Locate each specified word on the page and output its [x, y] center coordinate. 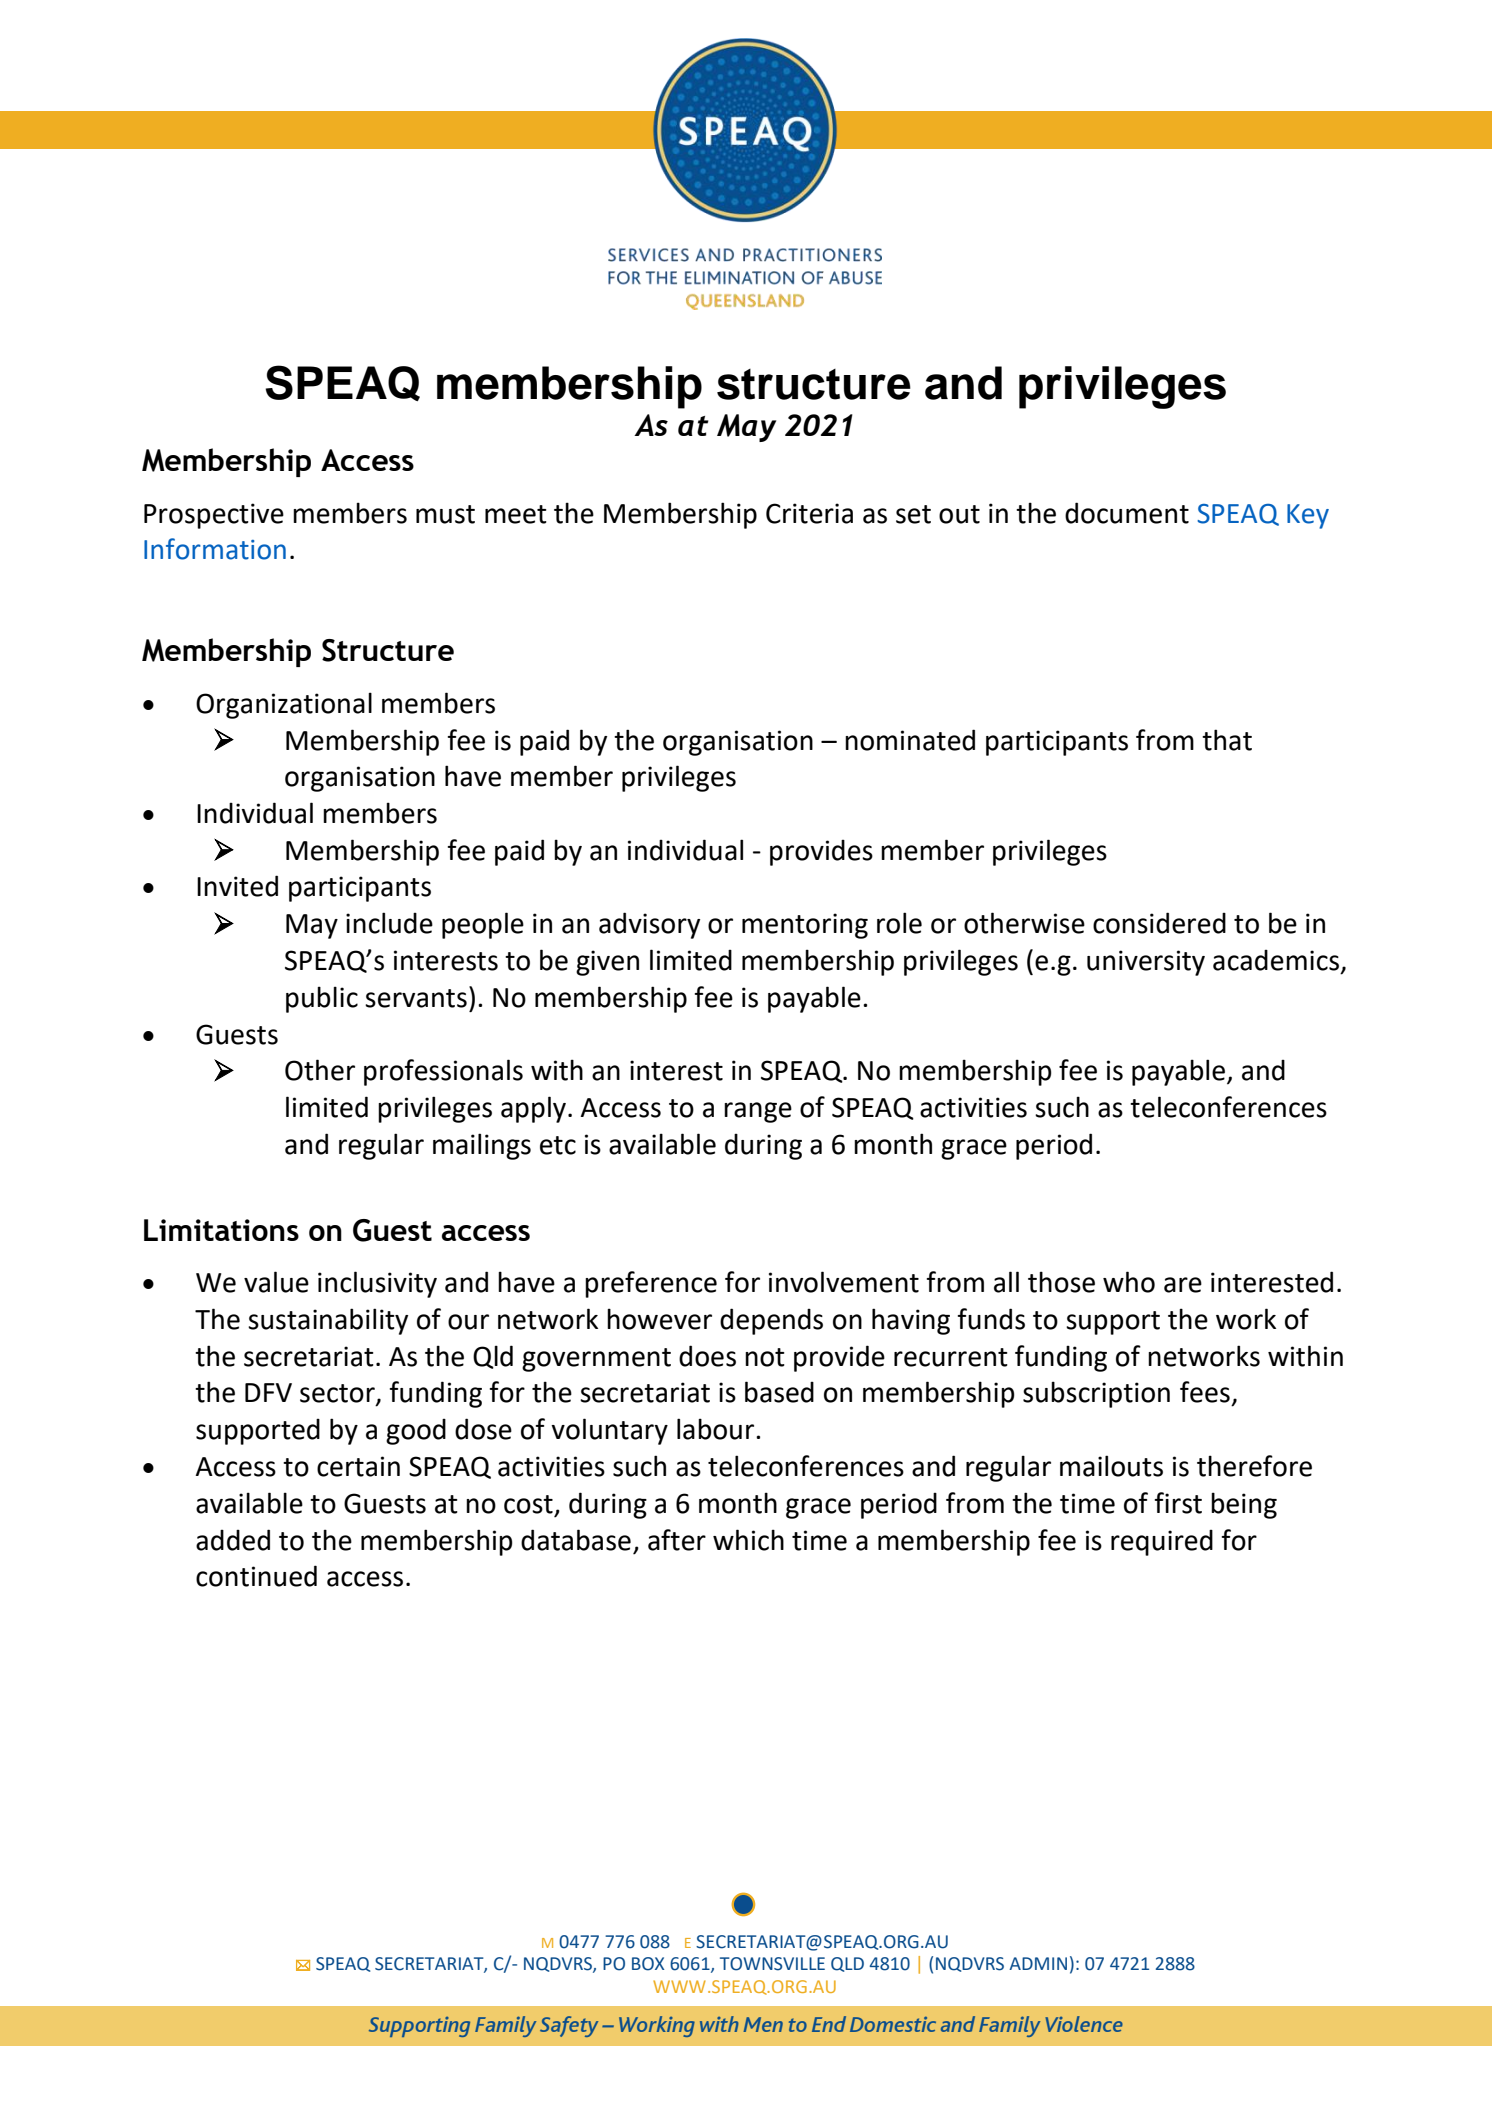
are [1183, 1285]
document [1127, 513]
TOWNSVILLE [772, 1964]
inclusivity [377, 1284]
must [445, 514]
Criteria [809, 513]
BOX [648, 1964]
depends [771, 1321]
